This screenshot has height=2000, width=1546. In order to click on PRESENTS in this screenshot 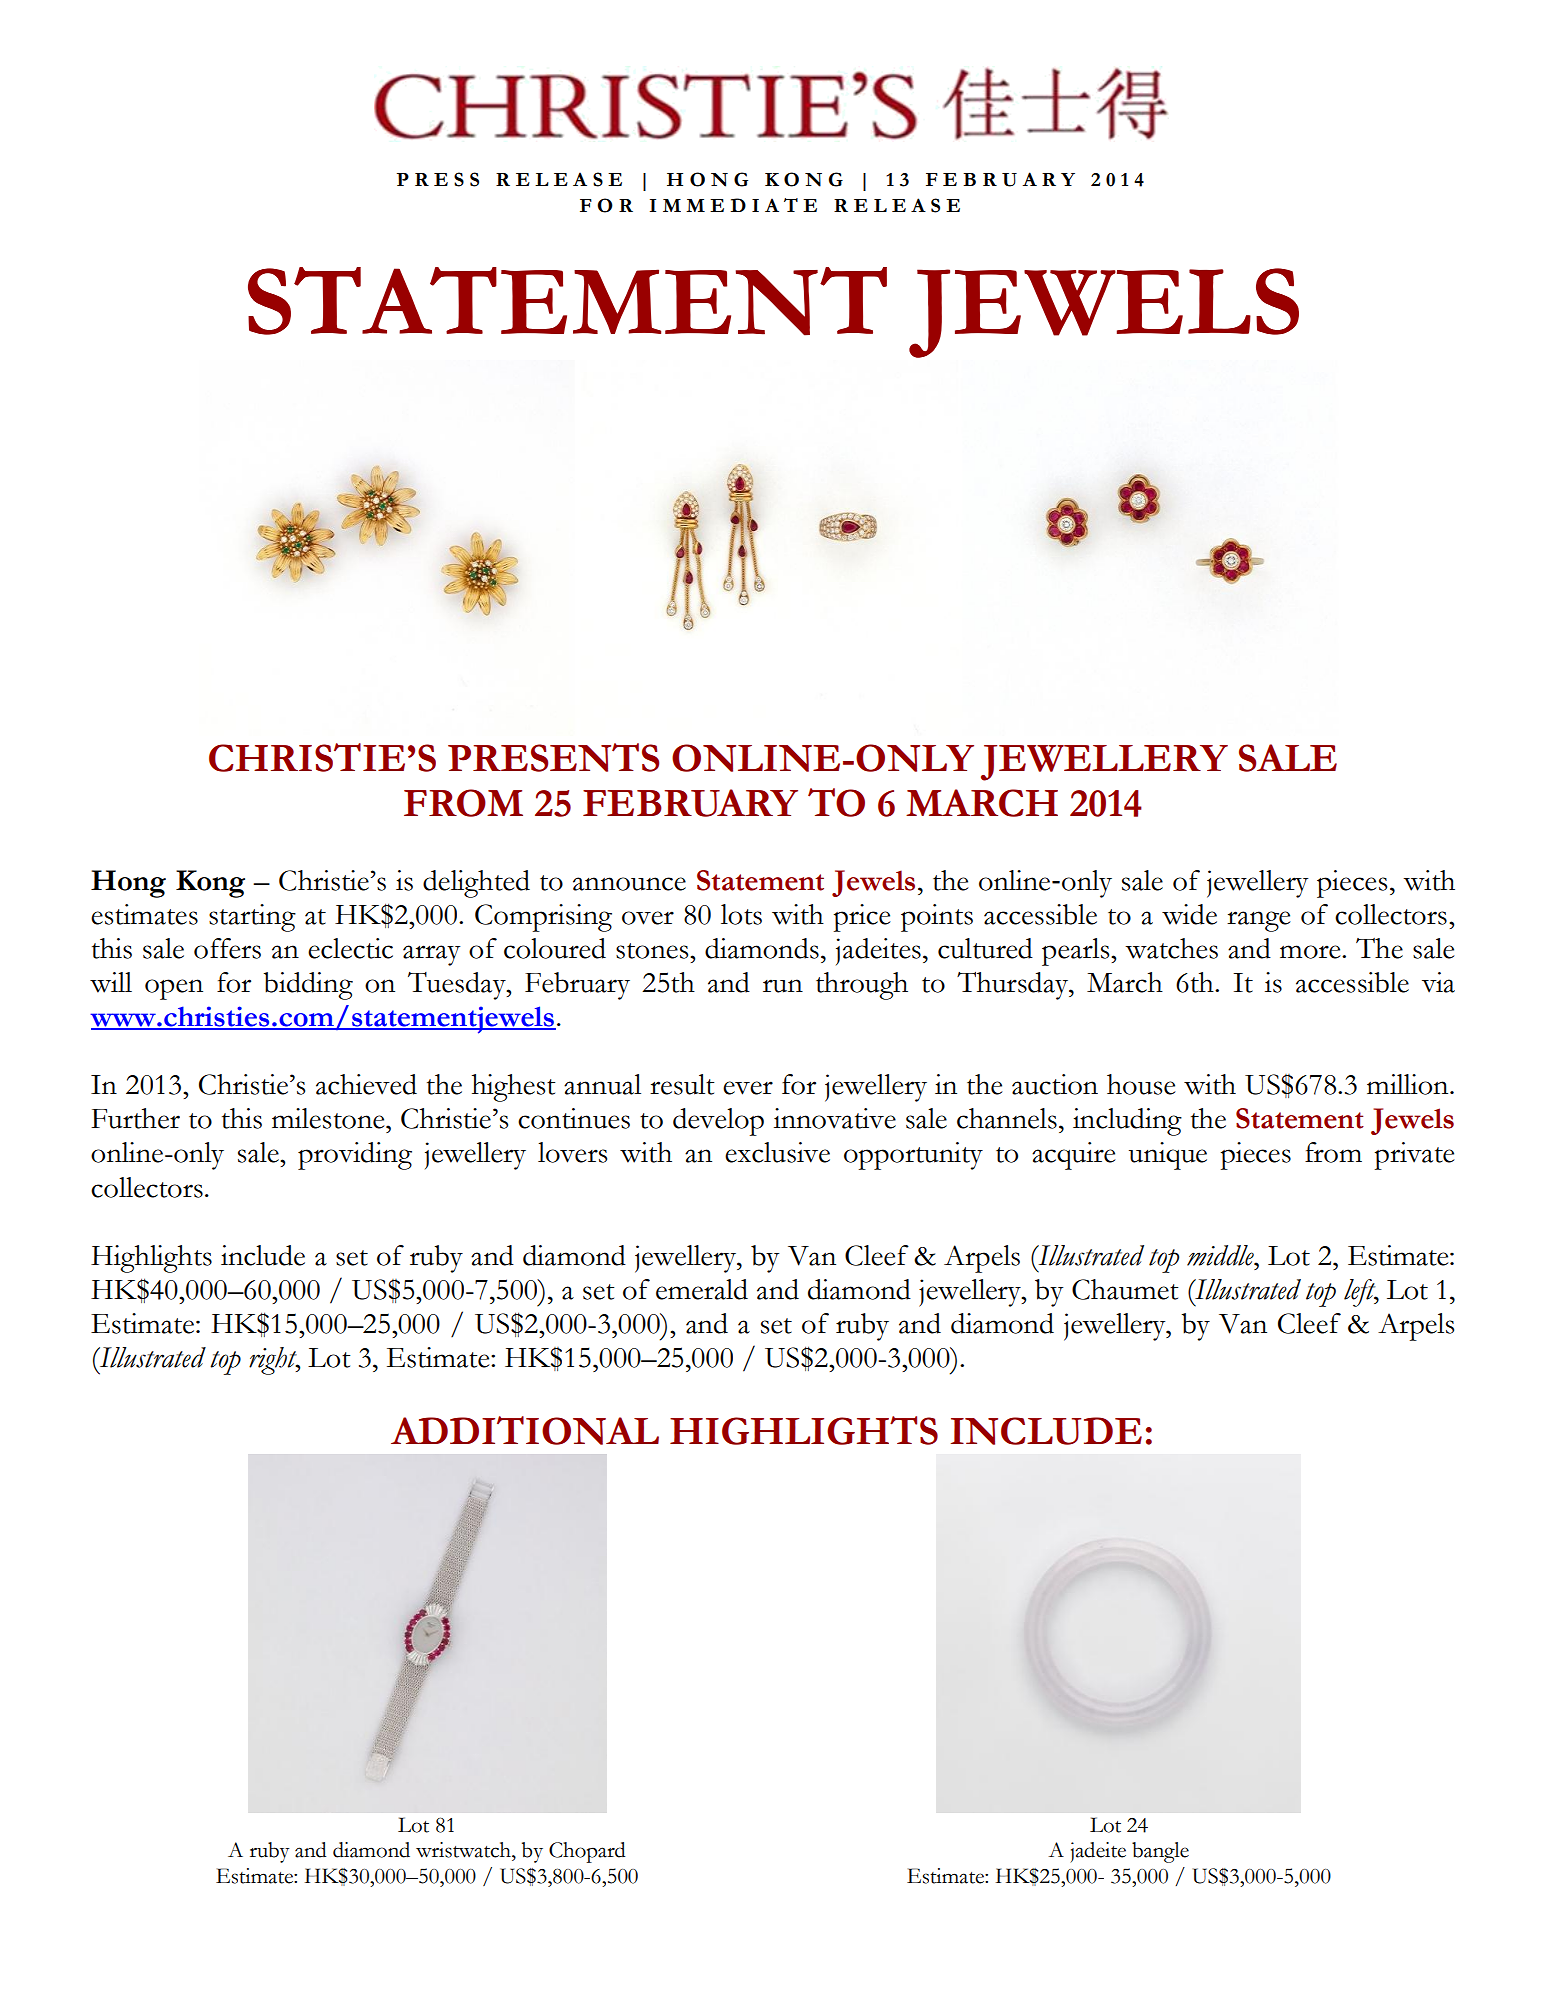, I will do `click(553, 757)`.
